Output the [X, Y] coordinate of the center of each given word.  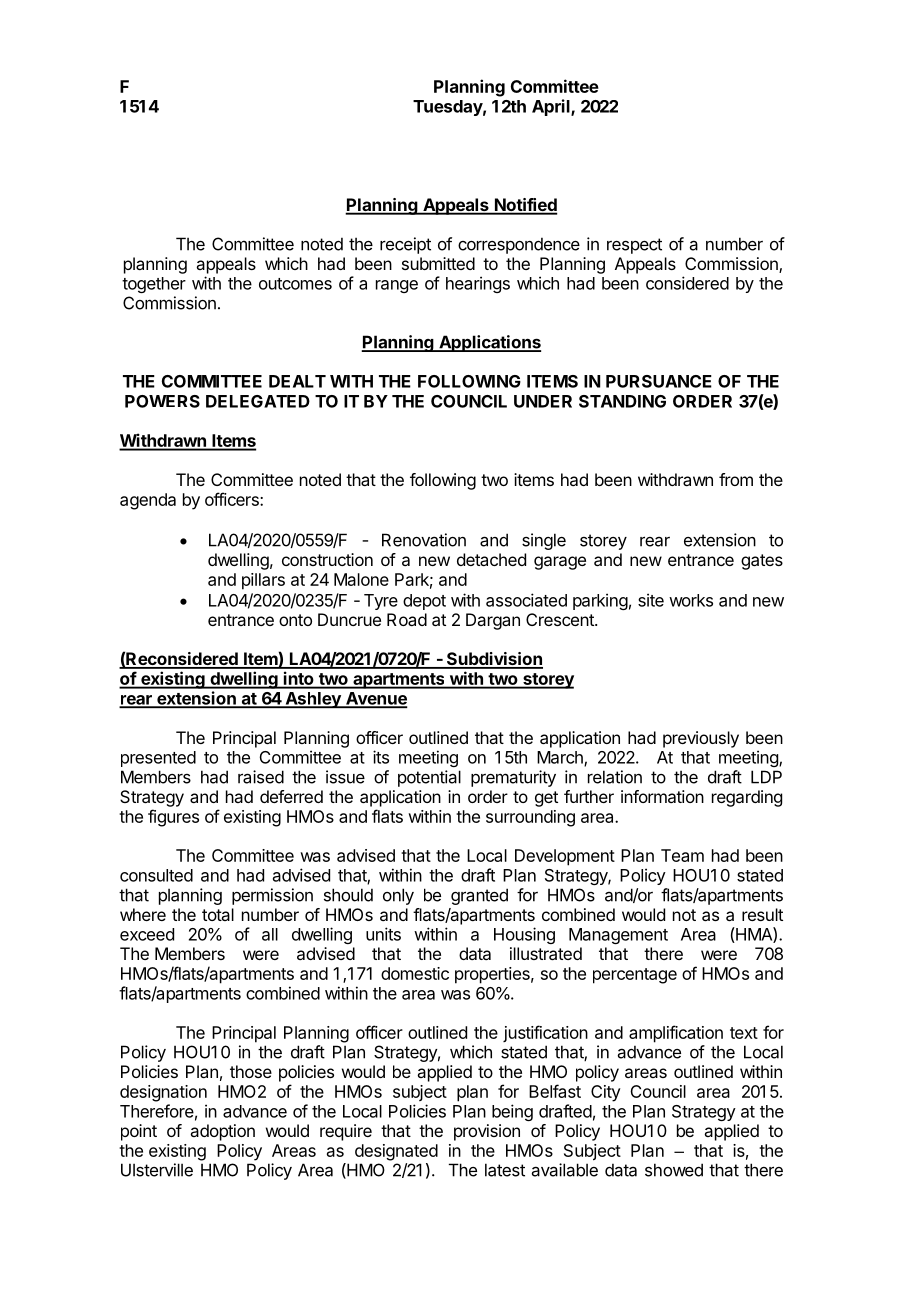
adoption [222, 1132]
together [154, 285]
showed [674, 1170]
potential [429, 778]
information [662, 796]
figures [173, 818]
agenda [148, 501]
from [736, 479]
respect [634, 246]
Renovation [424, 540]
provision [487, 1132]
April [552, 107]
